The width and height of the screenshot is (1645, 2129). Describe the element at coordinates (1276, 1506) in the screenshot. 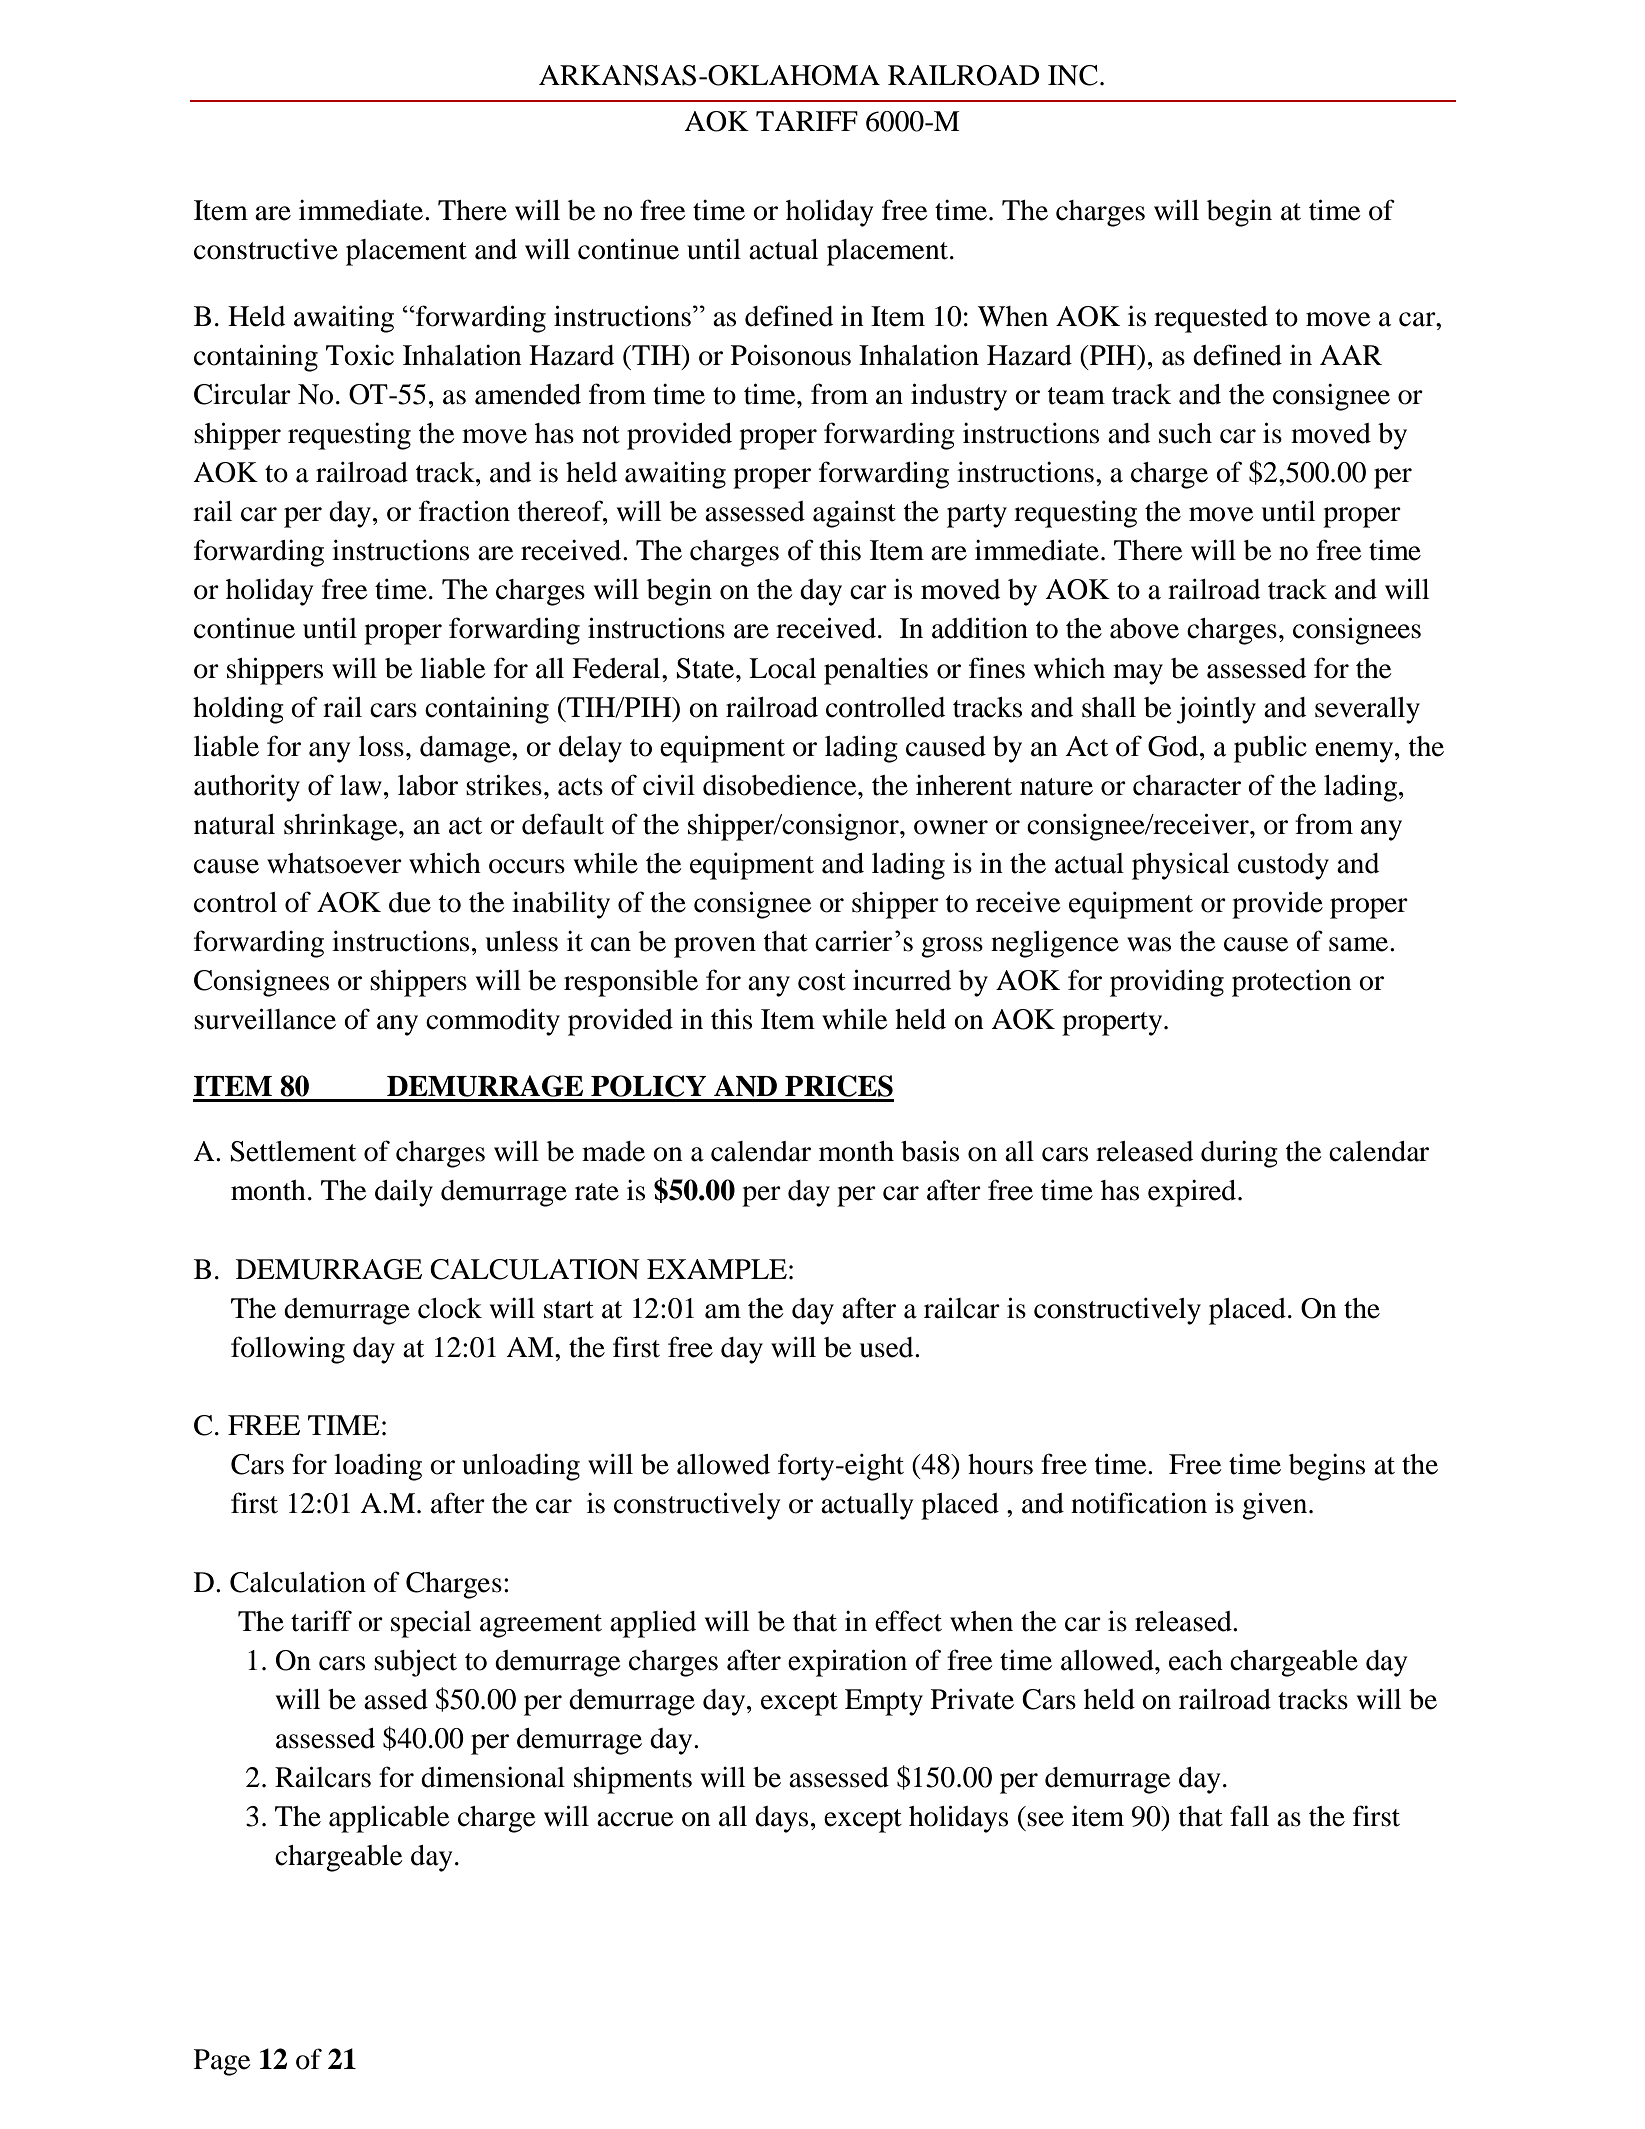

I see `given` at that location.
